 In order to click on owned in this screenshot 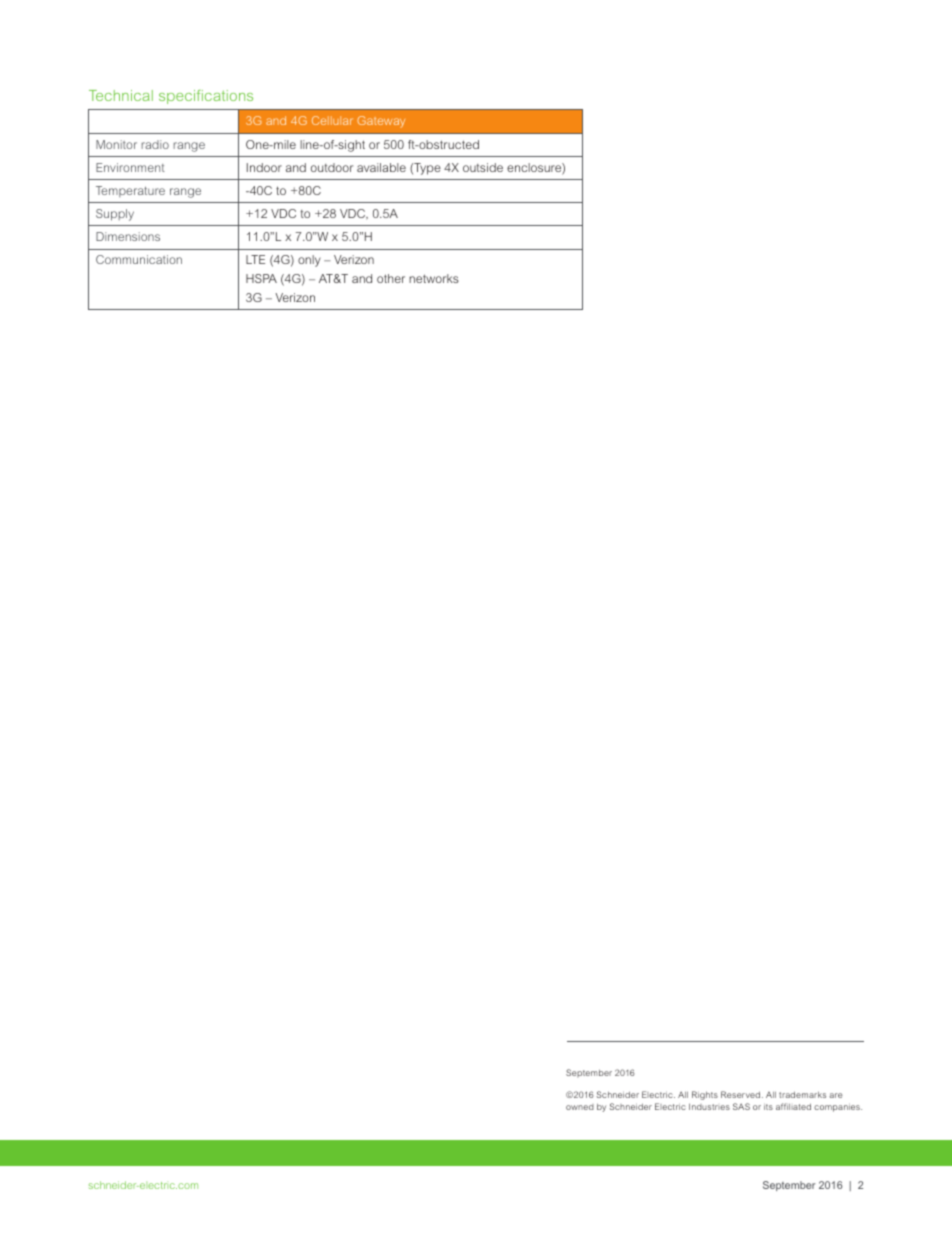, I will do `click(580, 1107)`.
